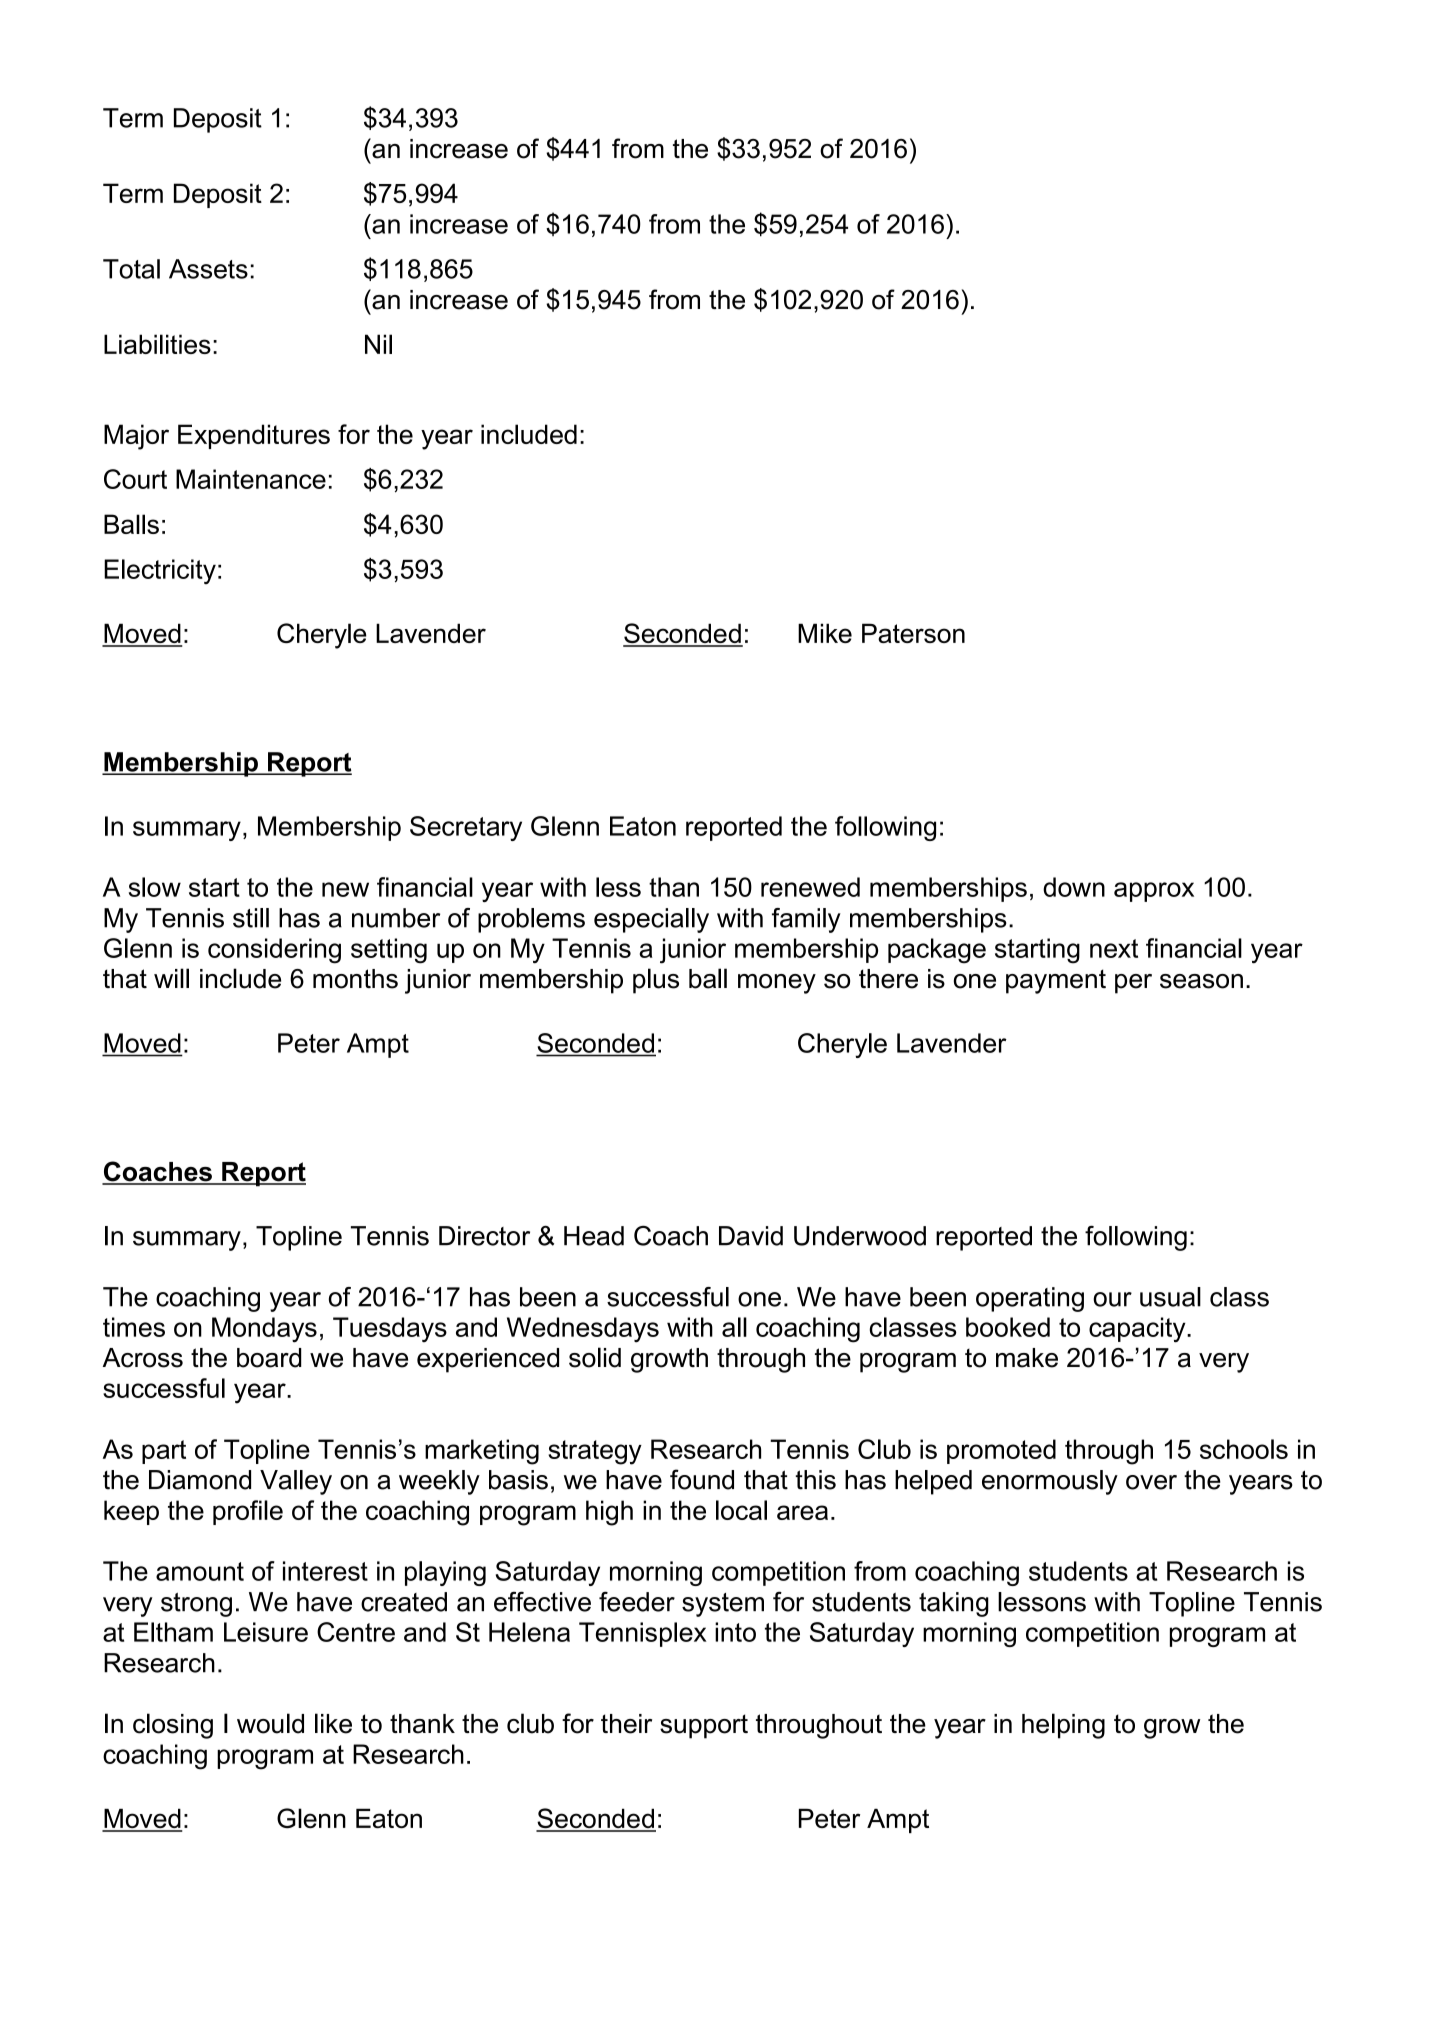  What do you see at coordinates (913, 633) in the screenshot?
I see `Paterson` at bounding box center [913, 633].
